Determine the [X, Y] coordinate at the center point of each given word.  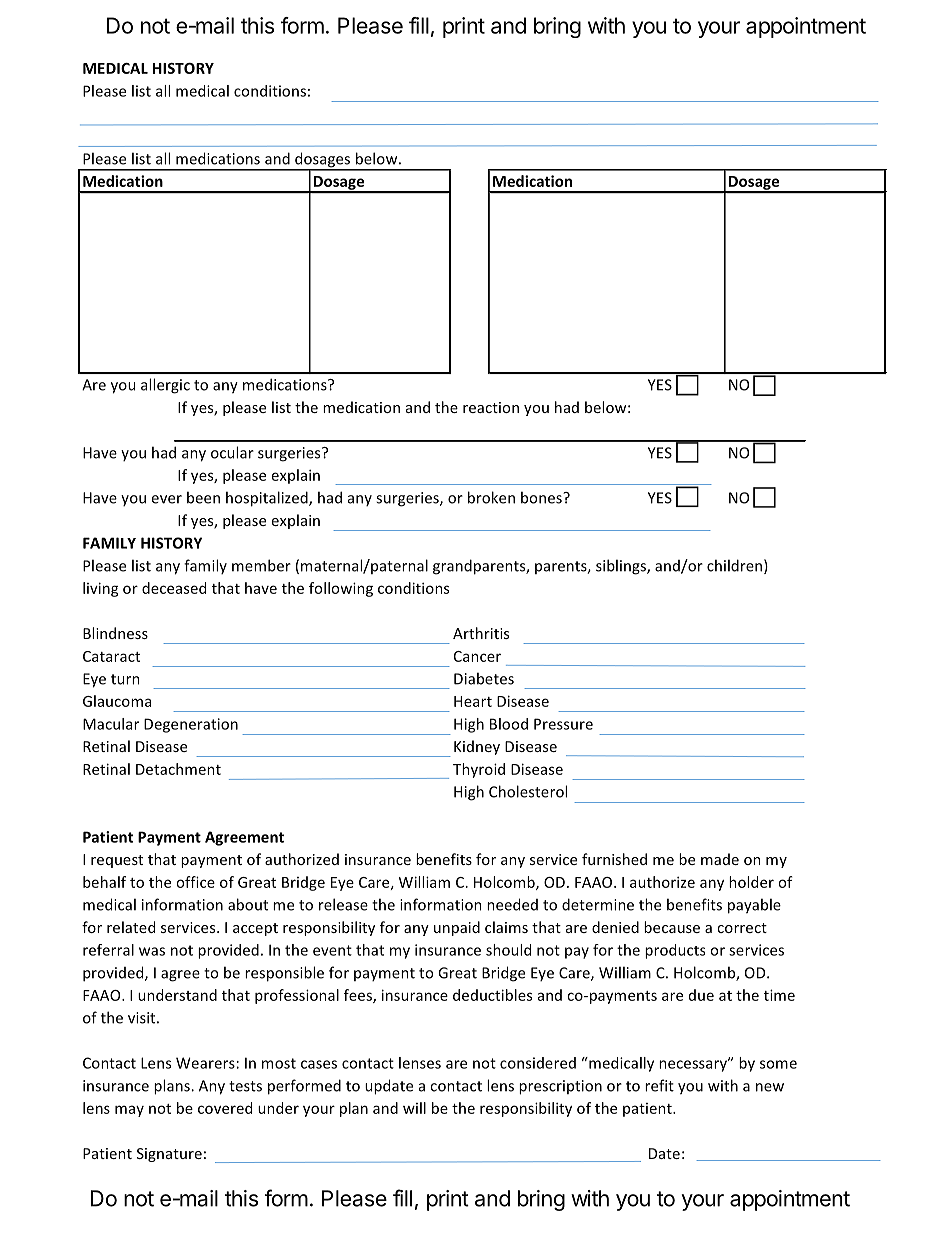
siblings [622, 567]
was [152, 951]
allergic [165, 386]
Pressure [563, 724]
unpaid [457, 928]
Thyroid [479, 770]
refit [659, 1085]
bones [542, 497]
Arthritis [481, 633]
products [675, 951]
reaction [491, 407]
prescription [560, 1087]
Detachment [178, 769]
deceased [174, 588]
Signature [169, 1155]
